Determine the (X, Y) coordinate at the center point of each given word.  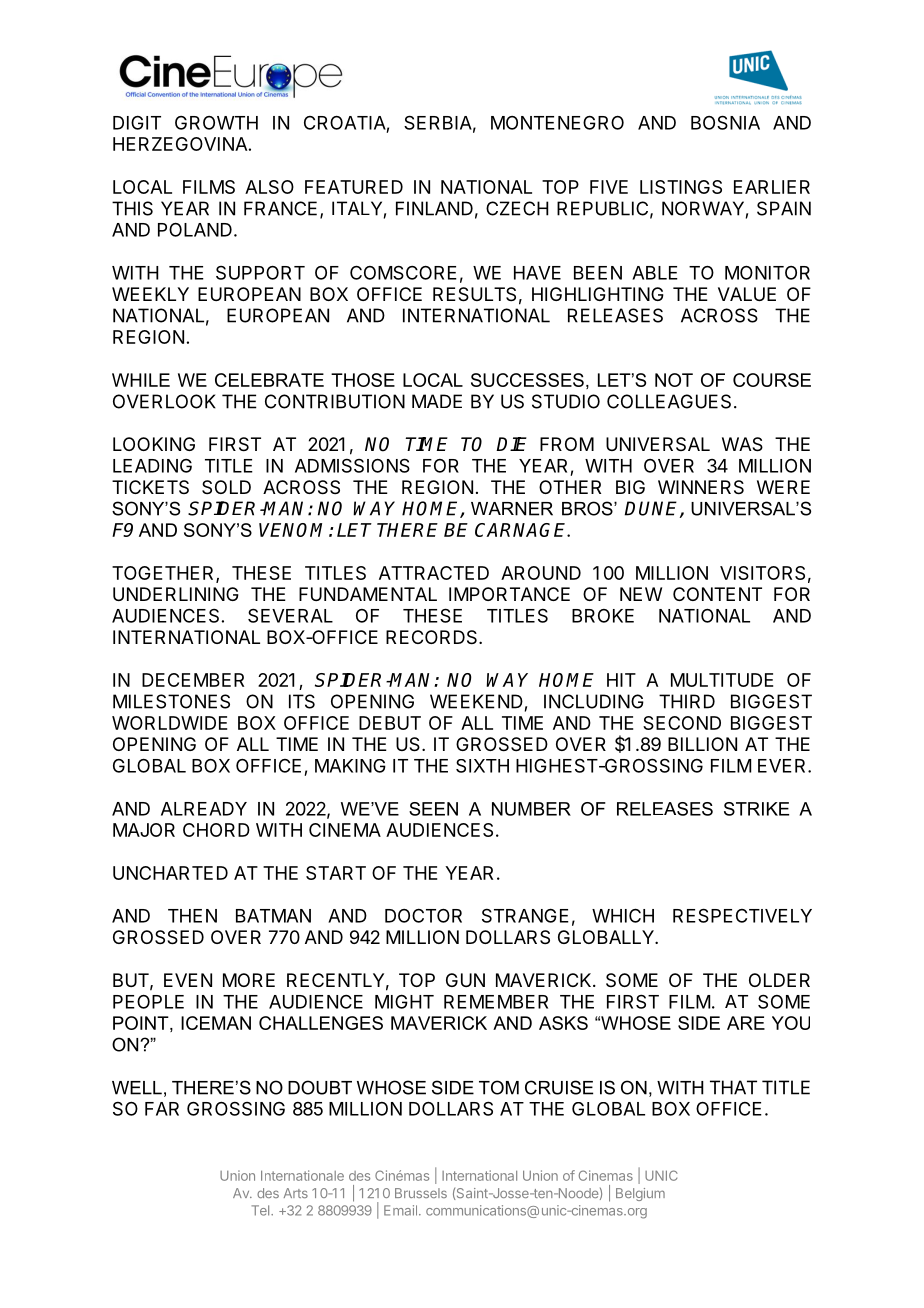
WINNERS (701, 487)
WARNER (512, 509)
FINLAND (434, 208)
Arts (296, 1193)
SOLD (226, 487)
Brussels (421, 1193)
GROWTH (216, 123)
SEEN (433, 809)
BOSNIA (725, 122)
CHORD (216, 830)
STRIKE (756, 809)
